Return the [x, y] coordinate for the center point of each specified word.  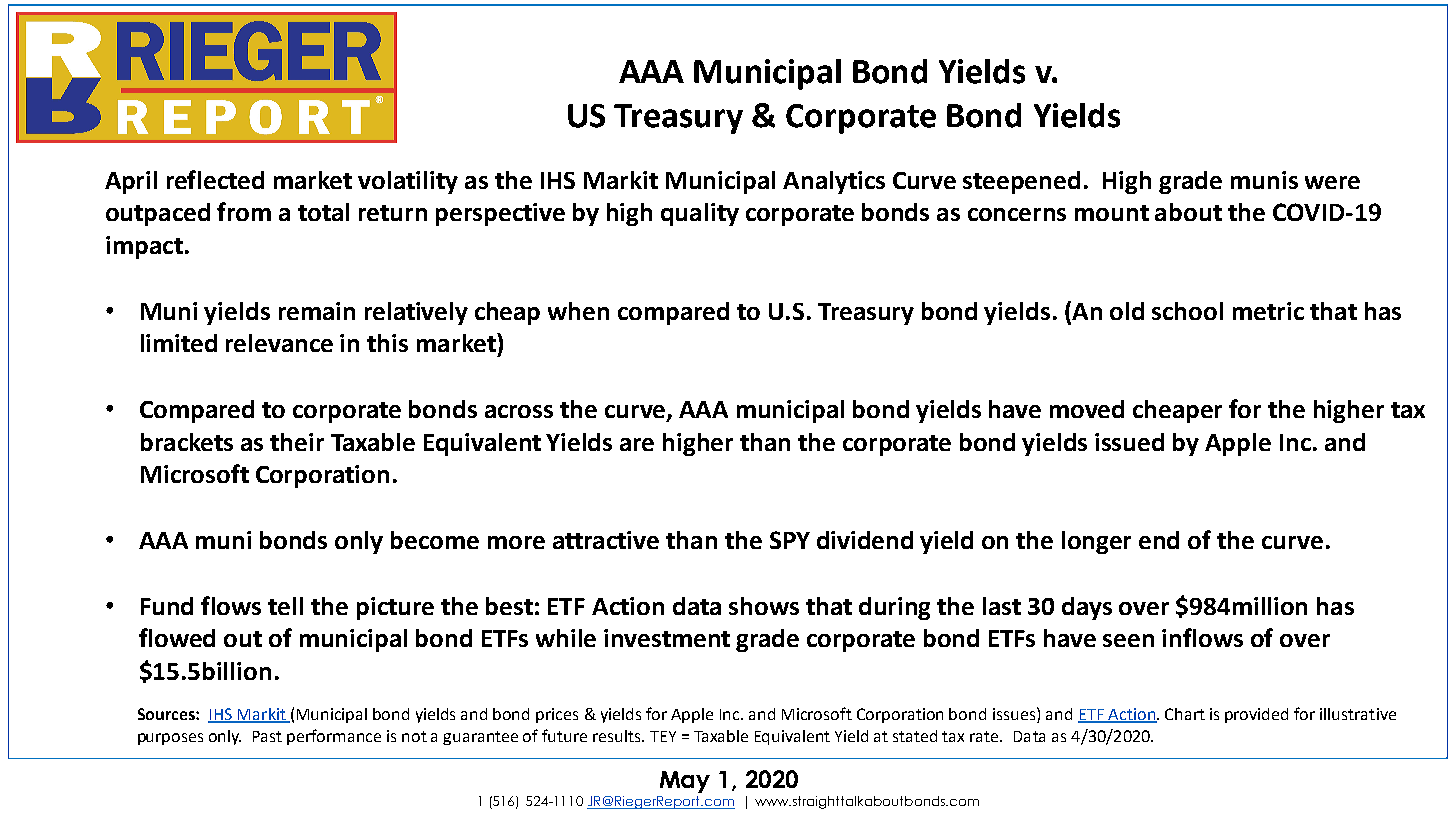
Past [267, 736]
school [1187, 311]
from [244, 211]
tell [285, 606]
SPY [790, 540]
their [297, 442]
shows [764, 606]
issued [1129, 442]
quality [700, 214]
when [578, 311]
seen [1128, 640]
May [685, 782]
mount [1112, 213]
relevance [279, 343]
